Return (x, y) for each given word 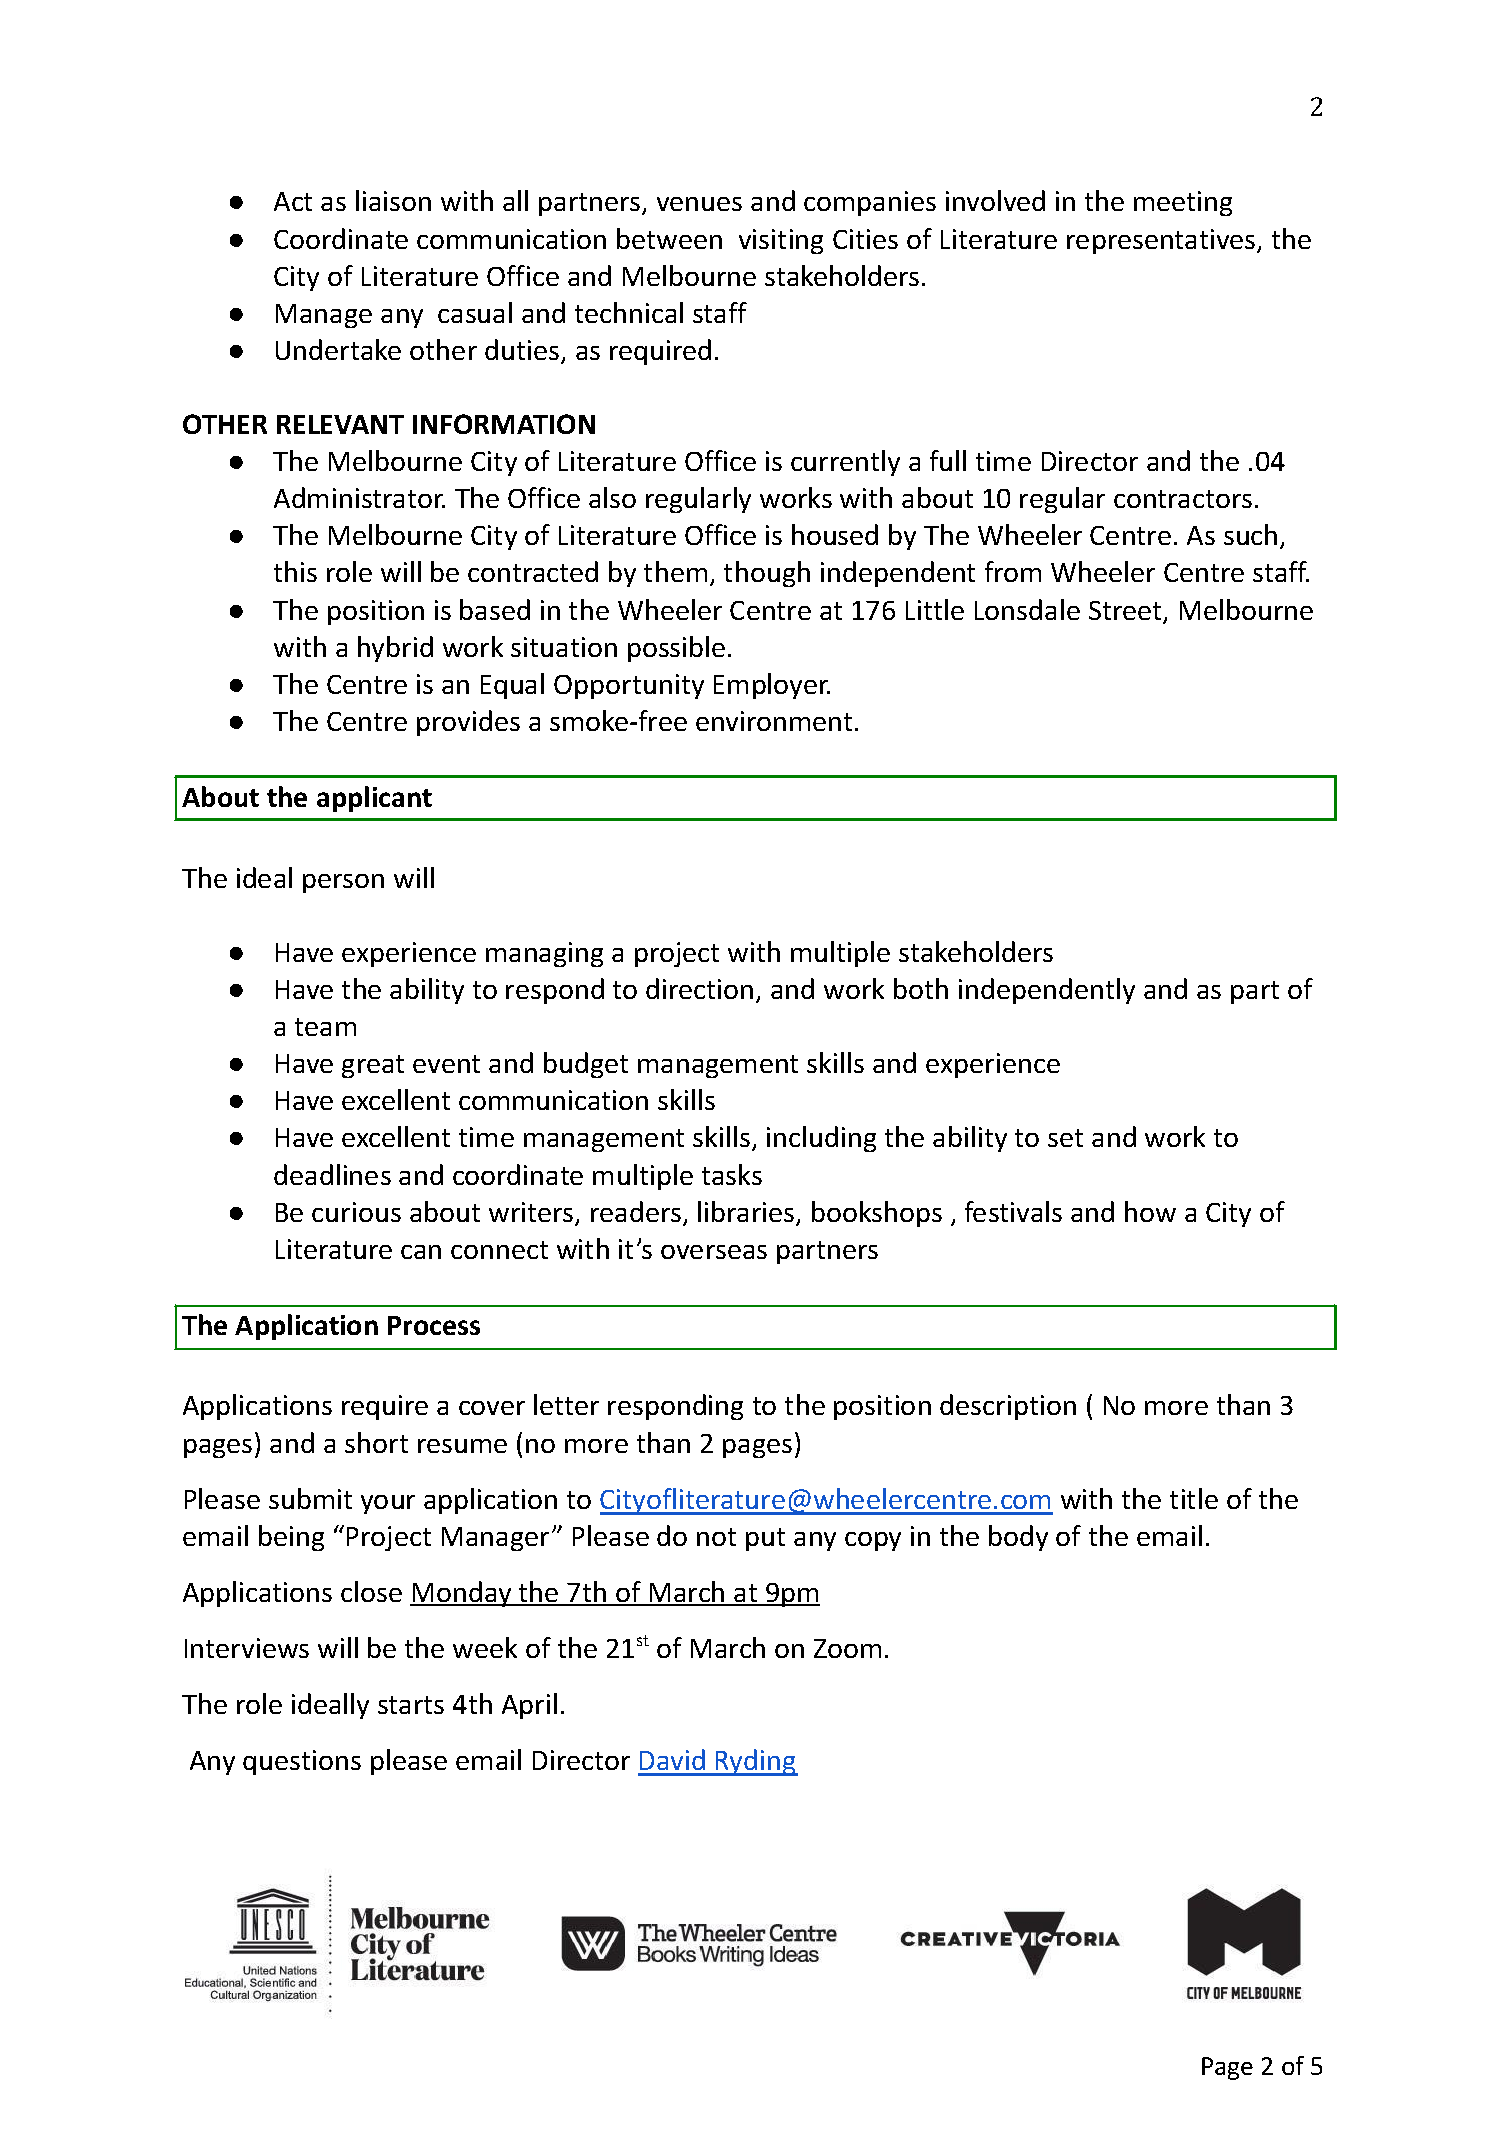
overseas (714, 1252)
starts (411, 1705)
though (767, 574)
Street (1126, 612)
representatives (1162, 241)
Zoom (847, 1648)
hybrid (395, 649)
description (1008, 1407)
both (921, 988)
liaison (393, 200)
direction (699, 988)
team (325, 1027)
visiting (781, 241)
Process (434, 1325)
